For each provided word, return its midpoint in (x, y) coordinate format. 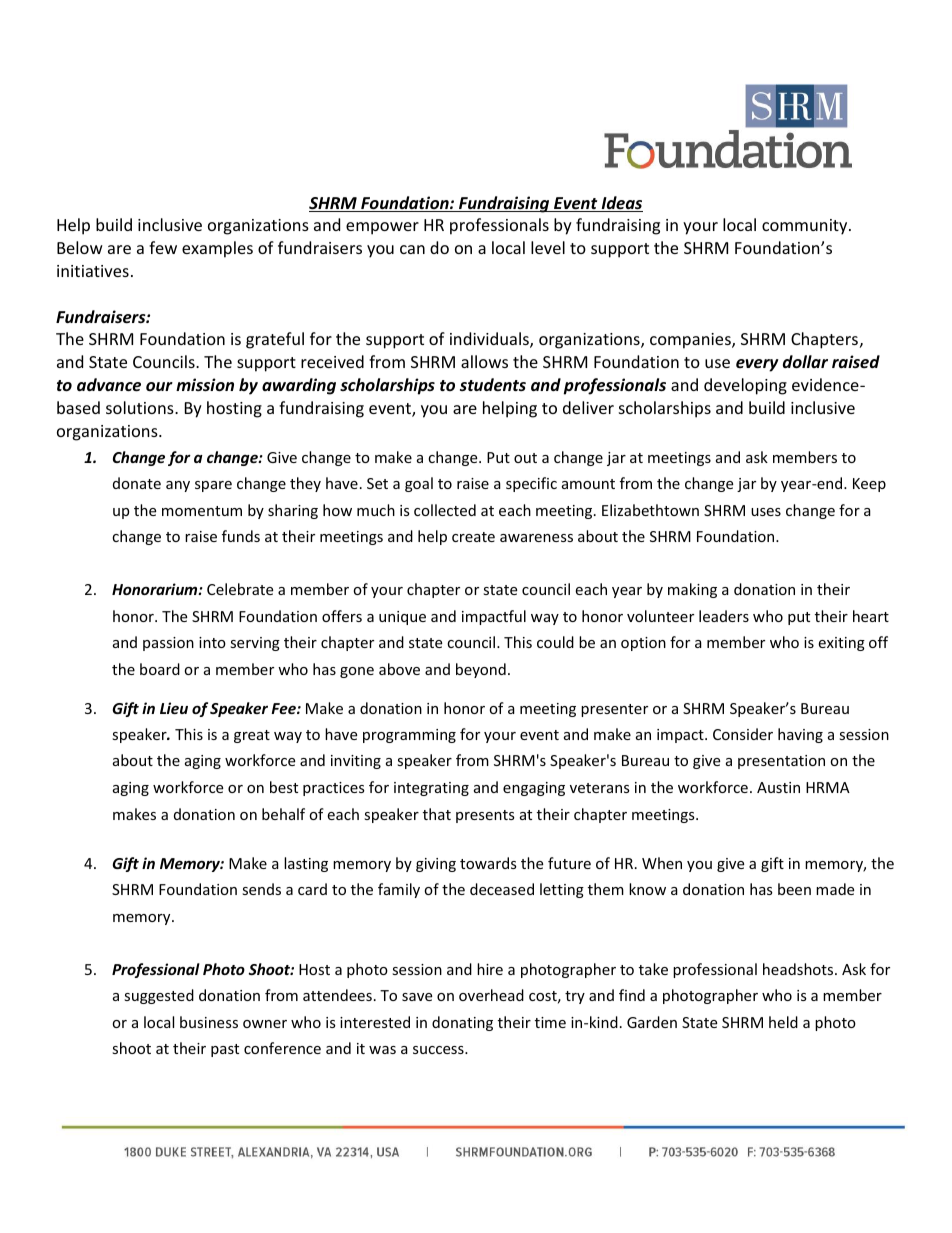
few (163, 247)
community (806, 227)
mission (205, 385)
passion (168, 644)
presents (485, 816)
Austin (778, 787)
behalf (283, 814)
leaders (724, 616)
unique (402, 618)
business (209, 1022)
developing (745, 386)
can (412, 249)
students (493, 385)
